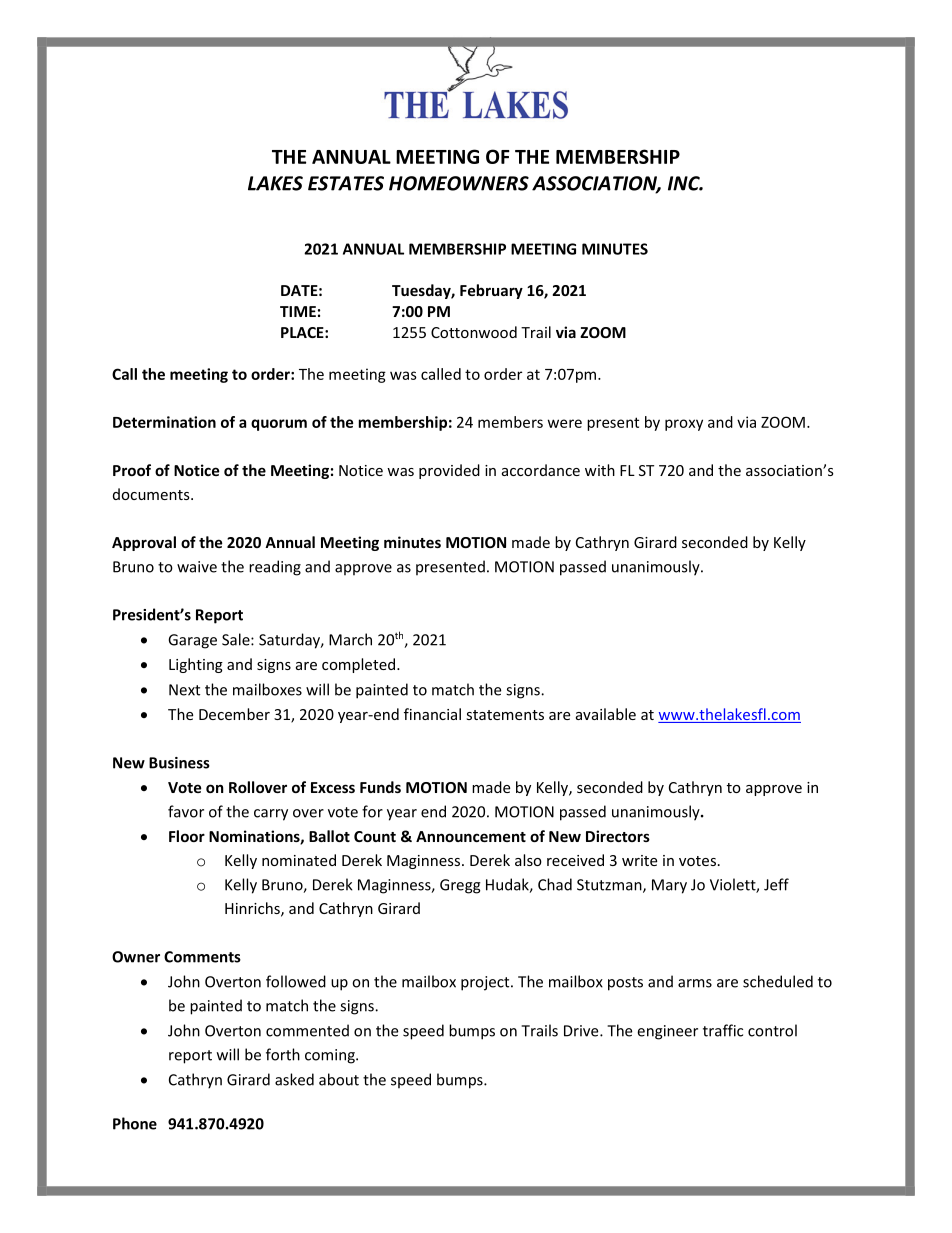  Describe the element at coordinates (432, 714) in the screenshot. I see `financial` at that location.
